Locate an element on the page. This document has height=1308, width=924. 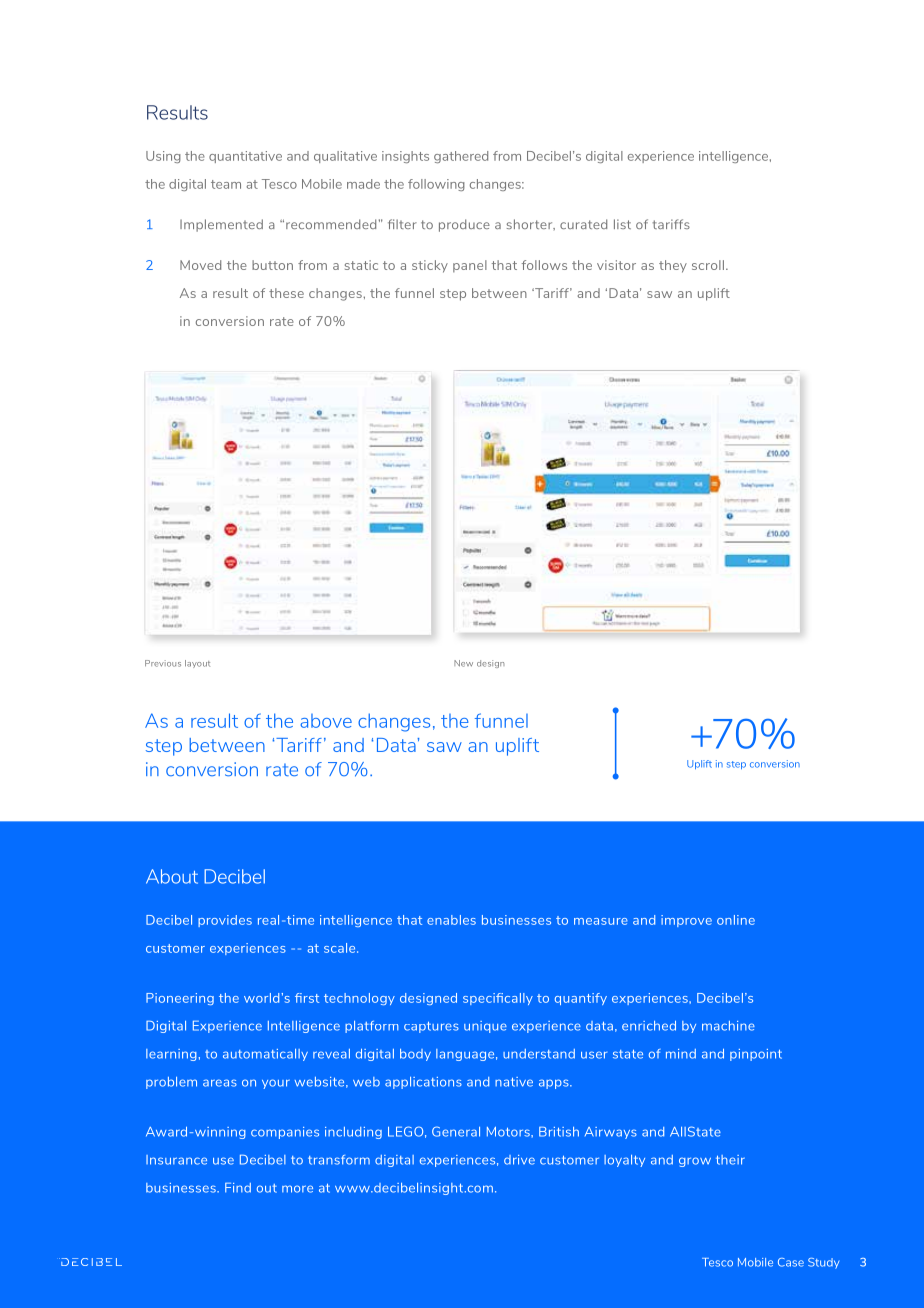
Find is located at coordinates (238, 1188).
